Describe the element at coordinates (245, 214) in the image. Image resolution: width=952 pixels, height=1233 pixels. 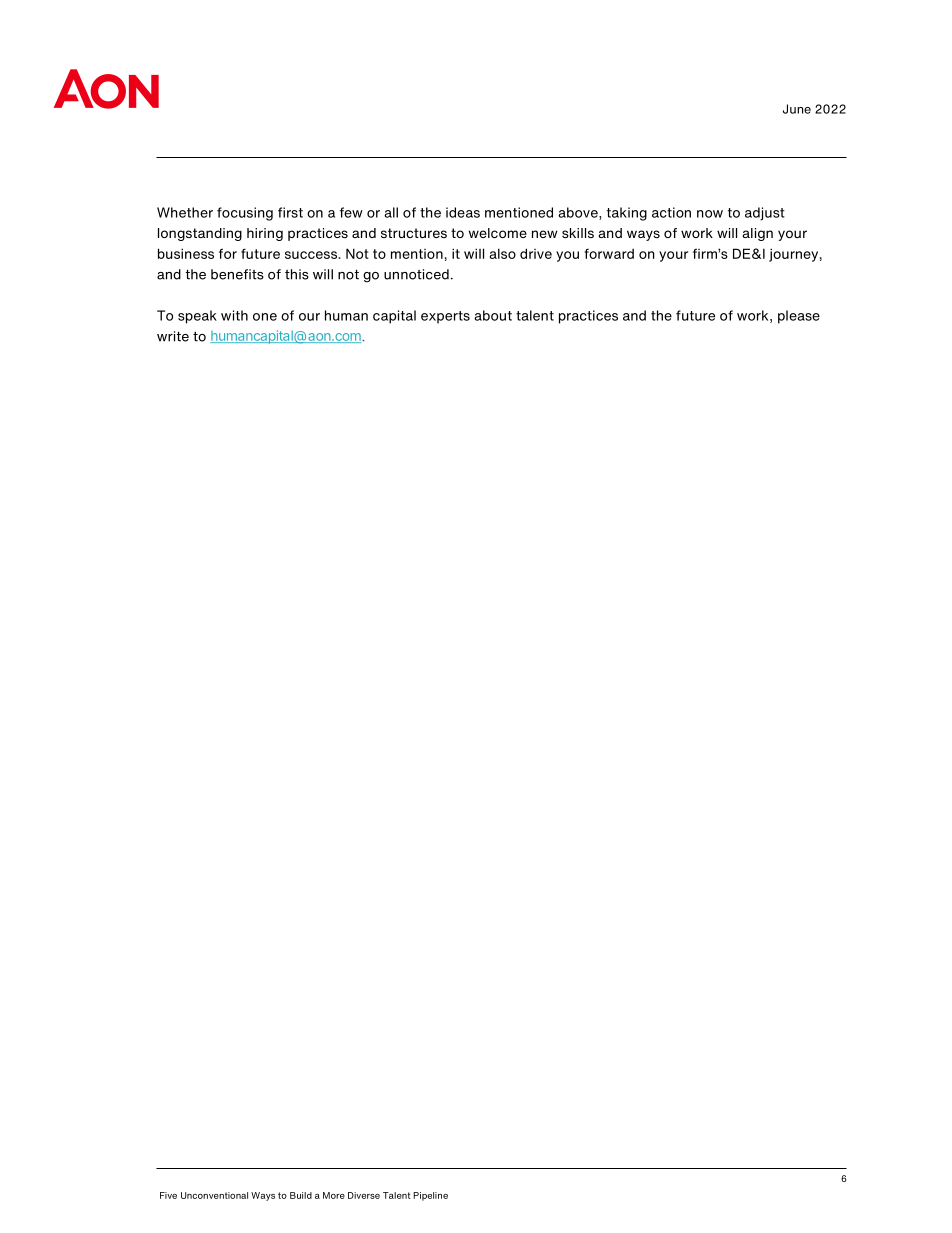
I see `focusing` at that location.
